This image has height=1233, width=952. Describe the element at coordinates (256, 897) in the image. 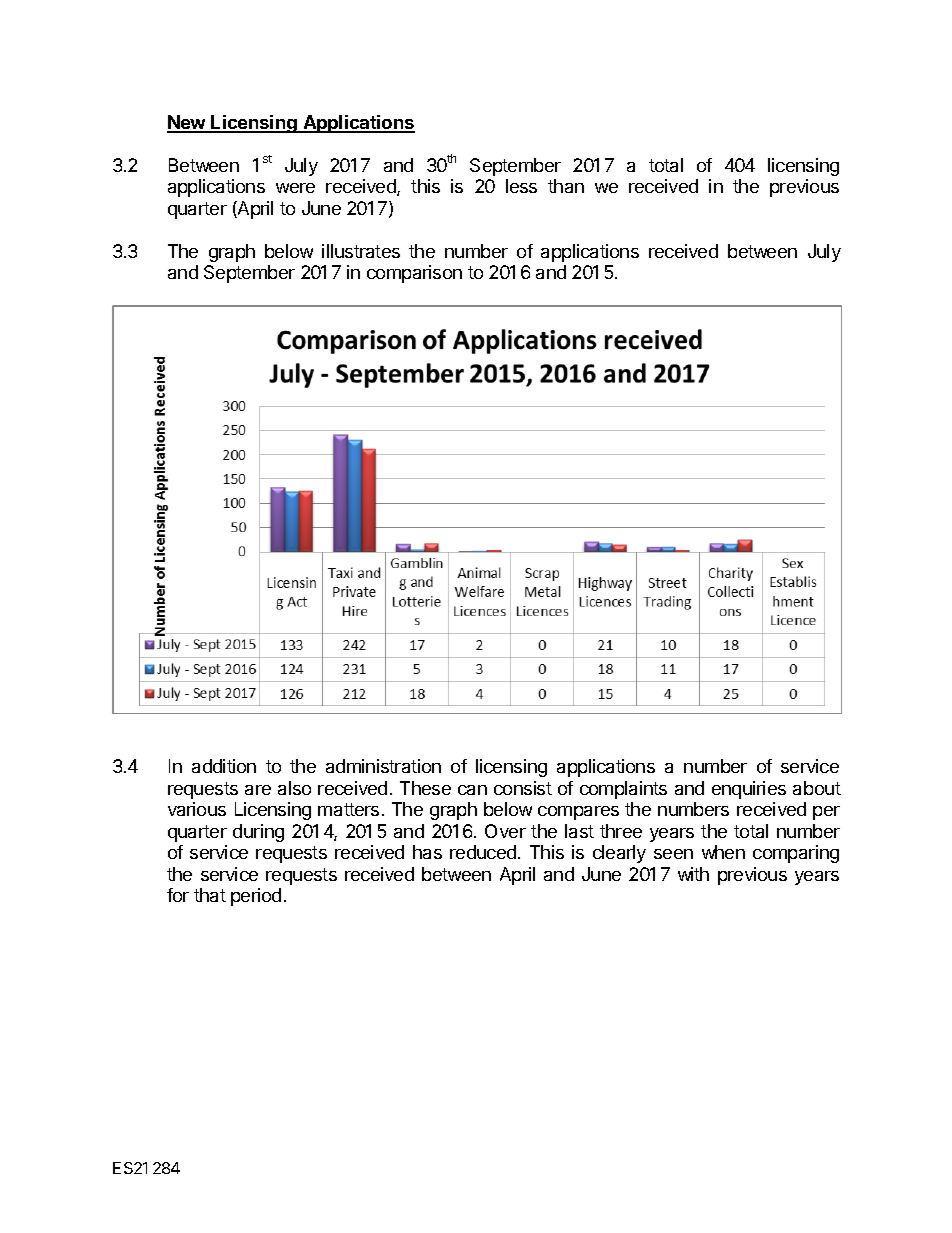

I see `period` at that location.
